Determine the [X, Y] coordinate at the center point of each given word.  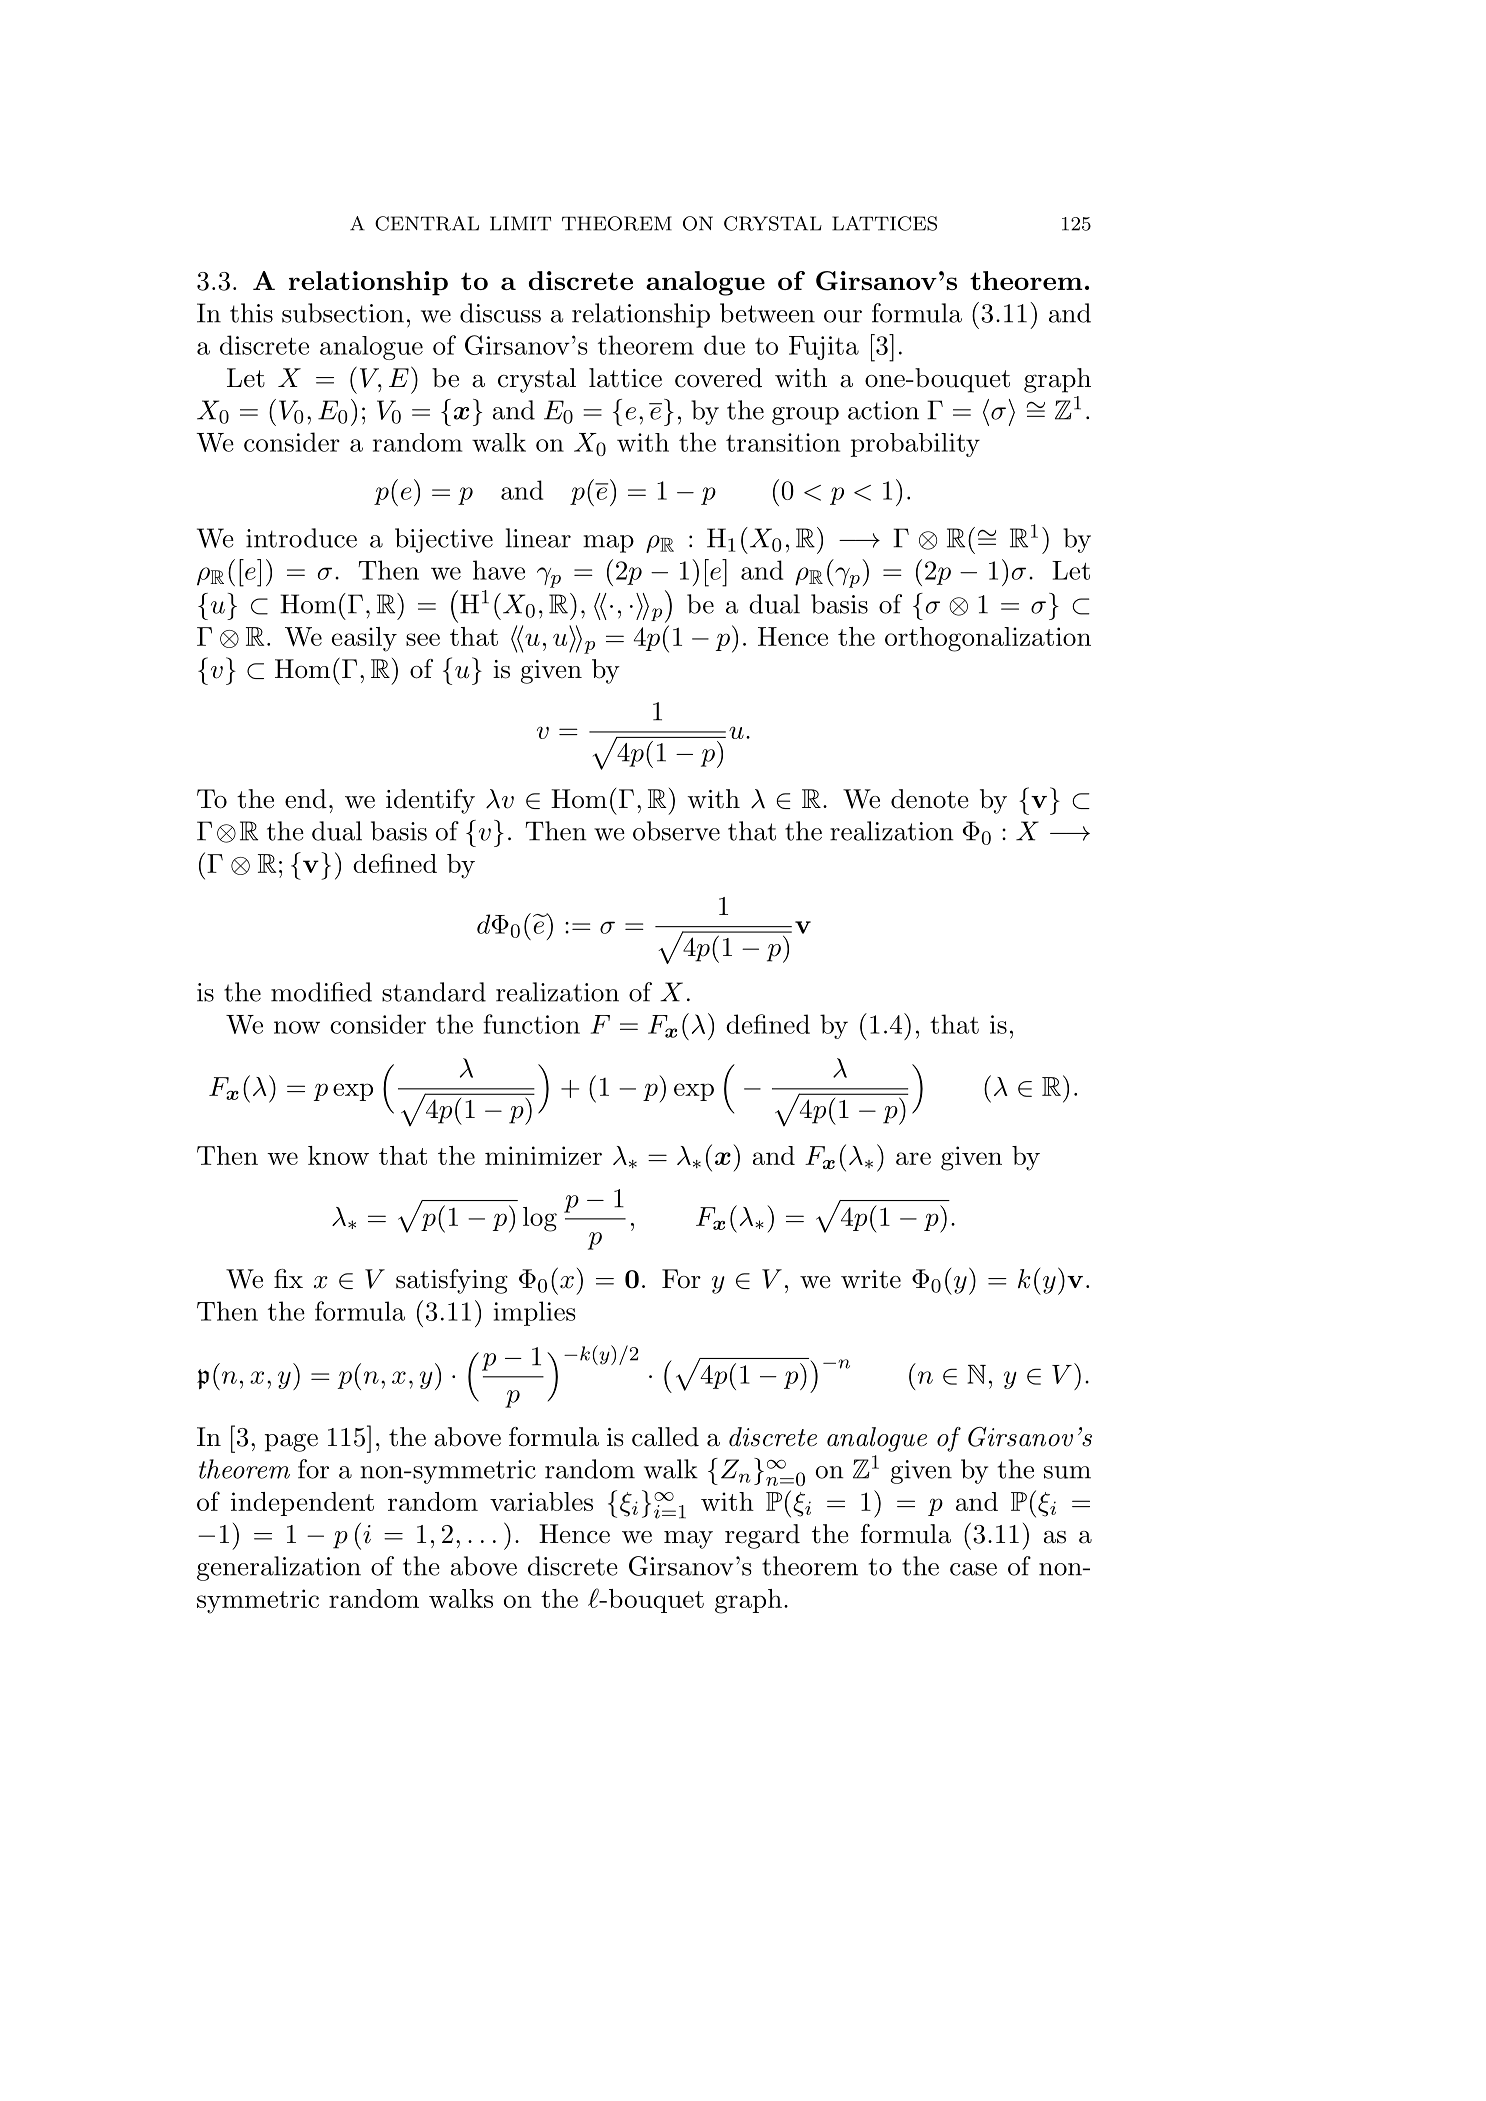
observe [676, 831]
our [843, 316]
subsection [343, 313]
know [338, 1155]
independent [302, 1504]
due [724, 345]
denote [930, 799]
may [688, 1540]
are [913, 1158]
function [531, 1024]
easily [364, 639]
